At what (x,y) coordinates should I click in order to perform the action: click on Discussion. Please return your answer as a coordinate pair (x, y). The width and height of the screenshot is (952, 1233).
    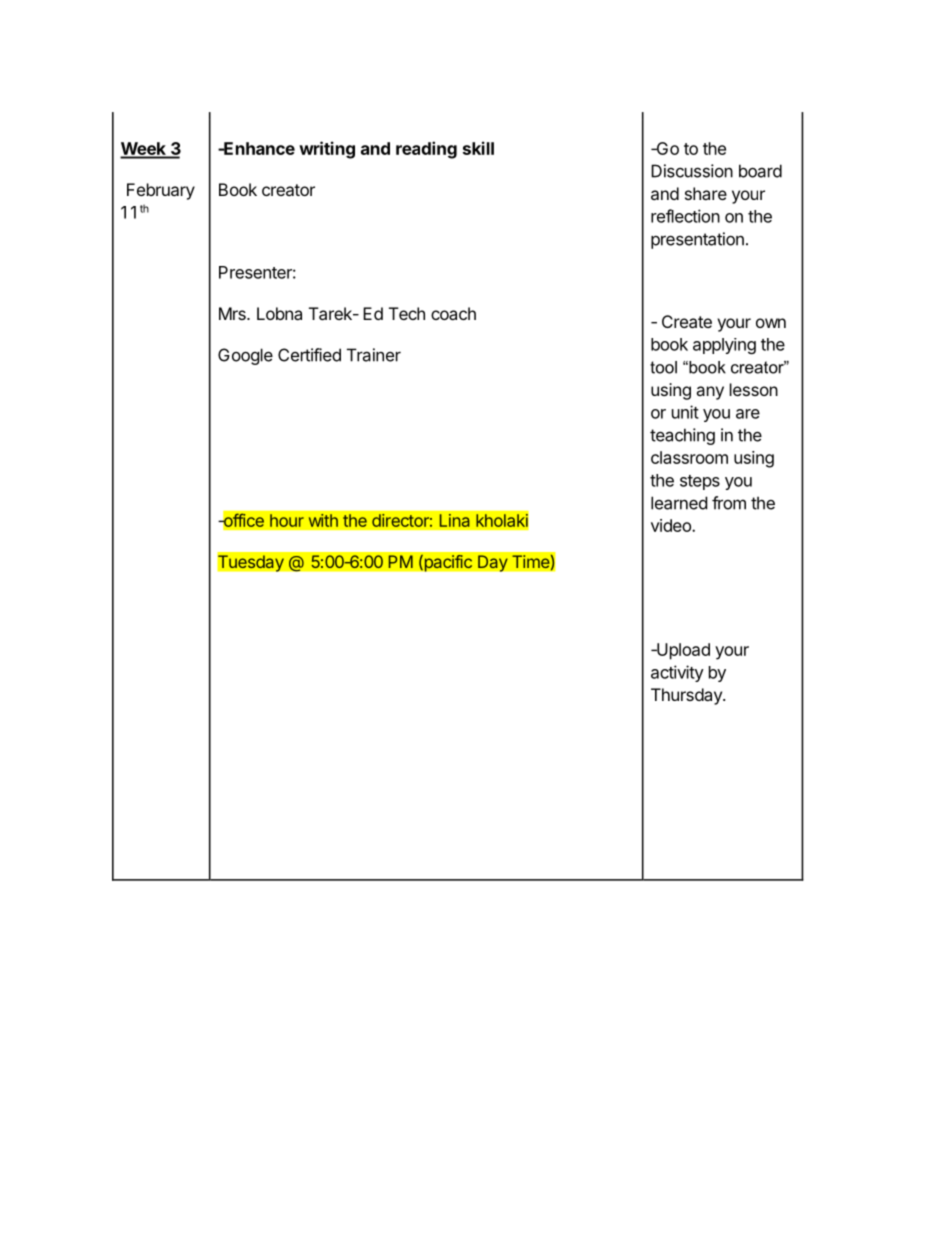
    Looking at the image, I should click on (692, 171).
